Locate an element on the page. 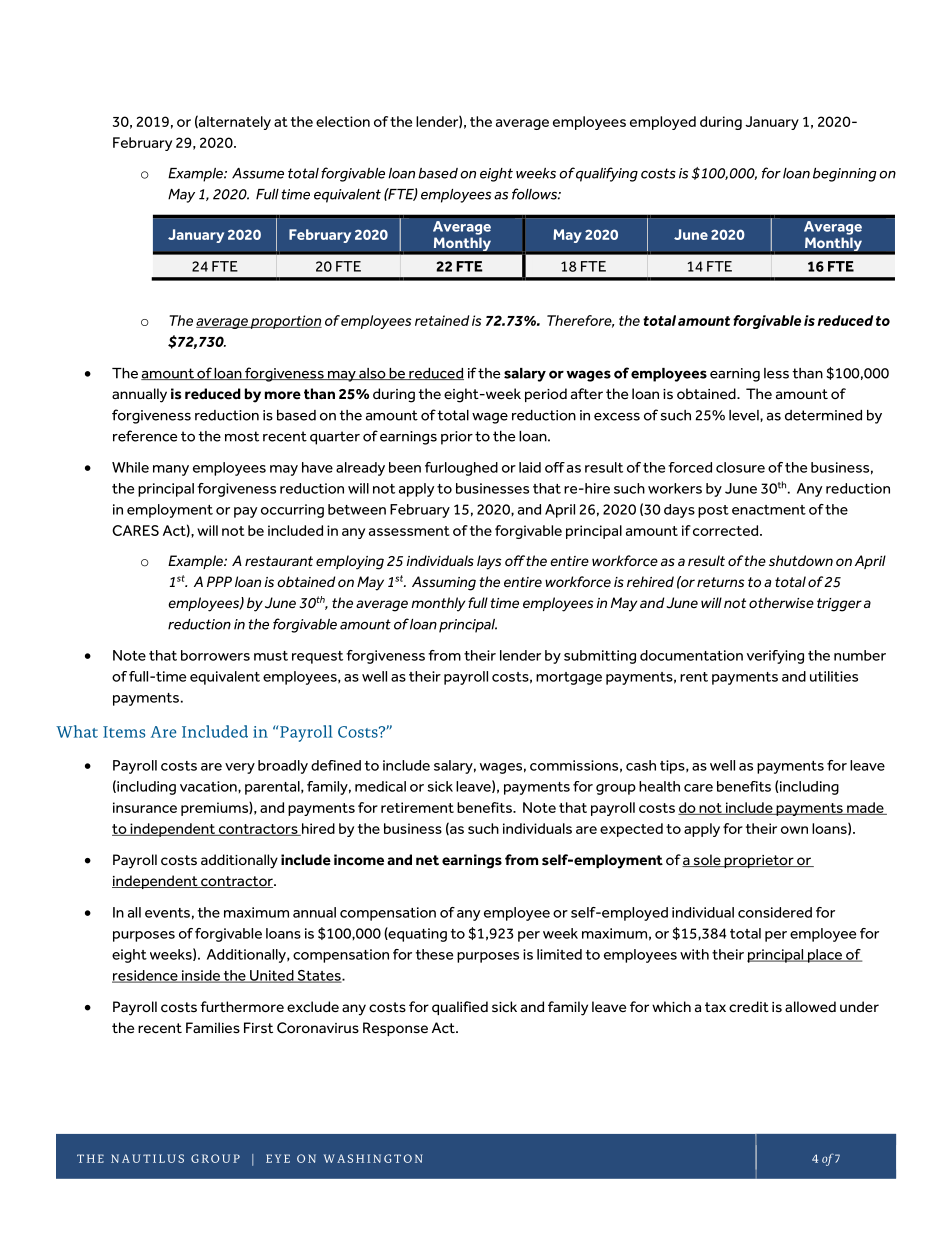 The image size is (952, 1233). Families is located at coordinates (213, 1028).
